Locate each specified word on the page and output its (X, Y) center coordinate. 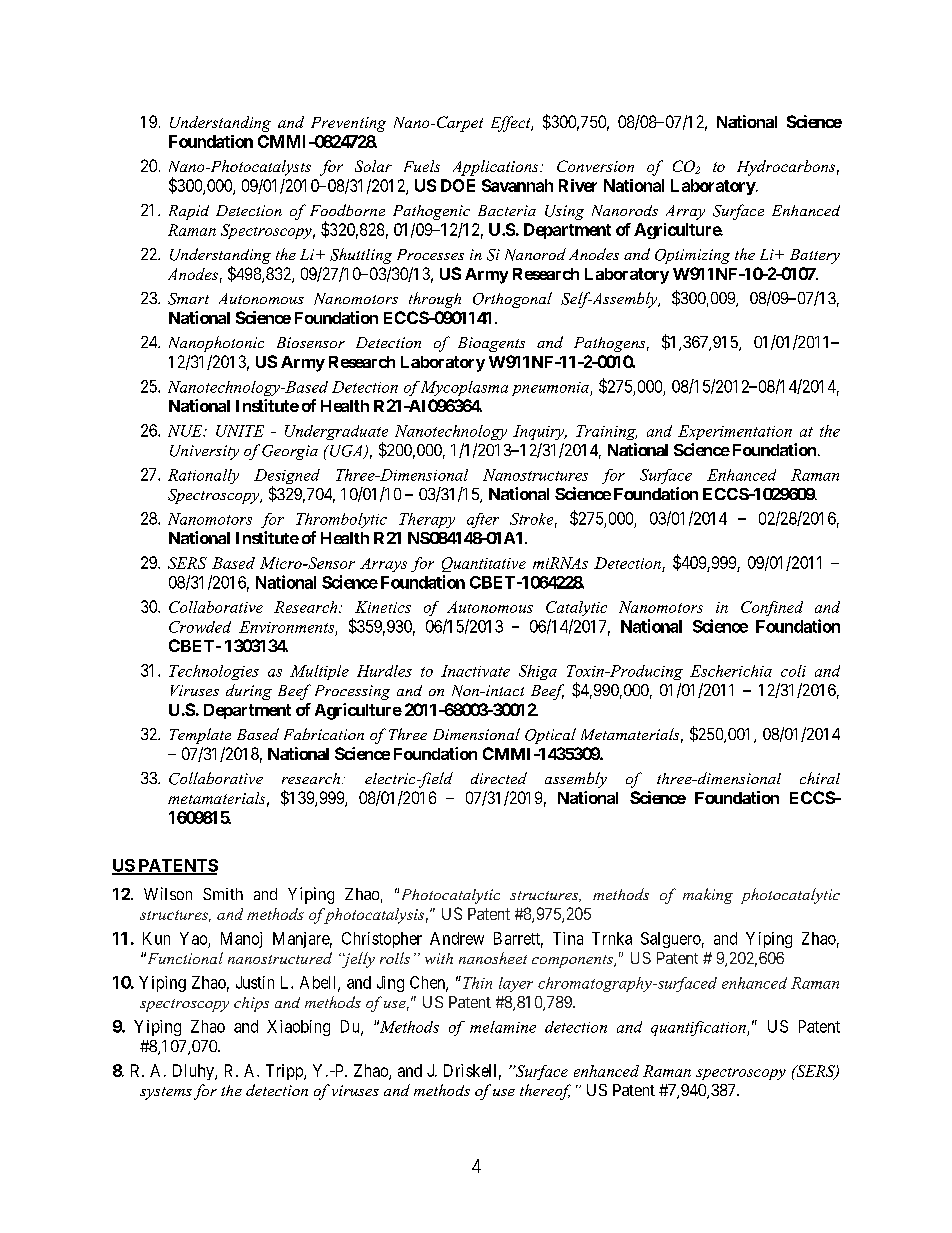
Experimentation (735, 432)
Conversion (595, 166)
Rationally (203, 476)
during (249, 692)
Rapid (189, 212)
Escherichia (731, 671)
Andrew (457, 938)
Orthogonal (512, 300)
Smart (188, 299)
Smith (223, 894)
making (708, 896)
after (483, 520)
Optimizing (692, 256)
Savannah (517, 185)
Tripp (285, 1072)
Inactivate (475, 671)
